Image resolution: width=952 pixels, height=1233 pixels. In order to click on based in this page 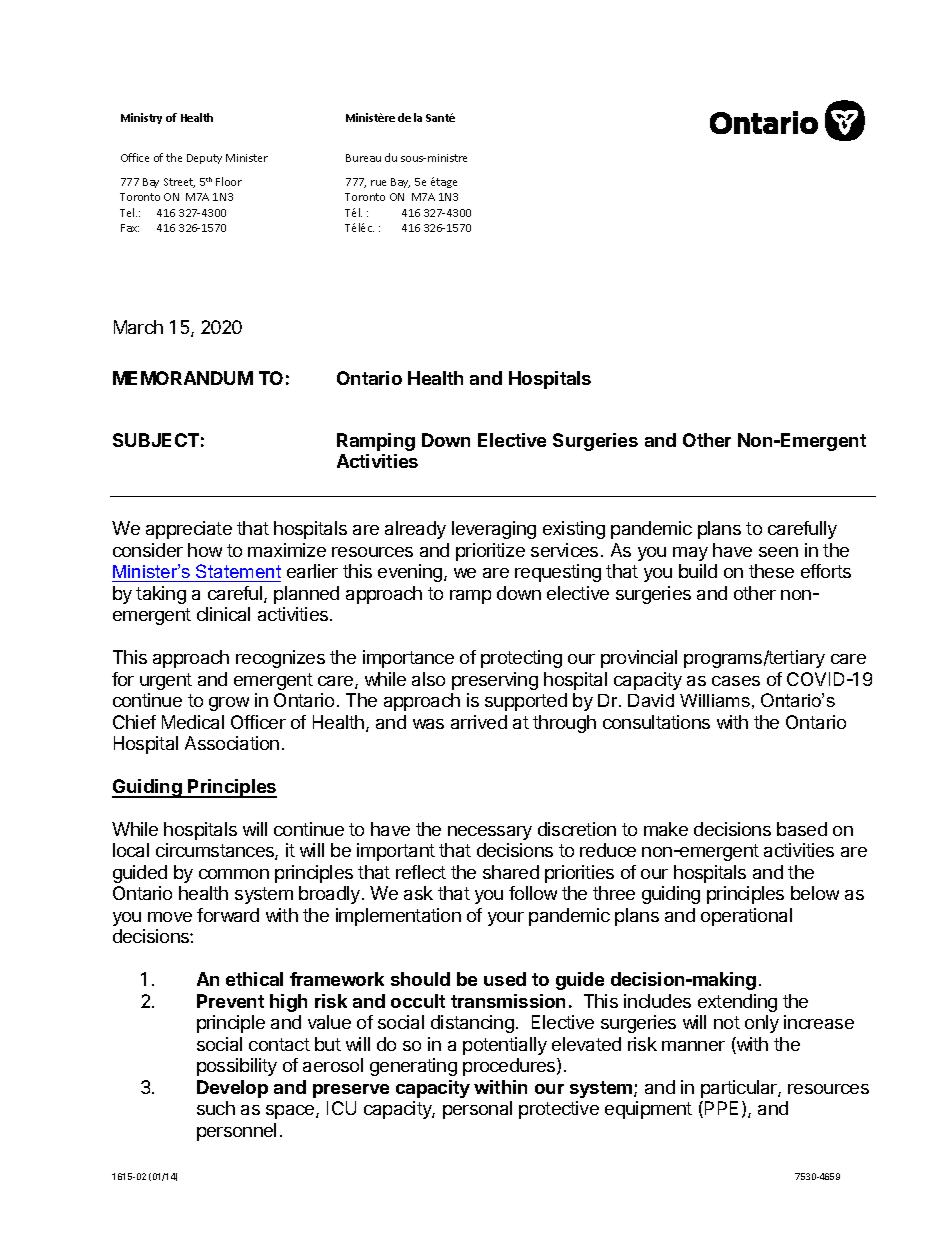, I will do `click(802, 829)`.
